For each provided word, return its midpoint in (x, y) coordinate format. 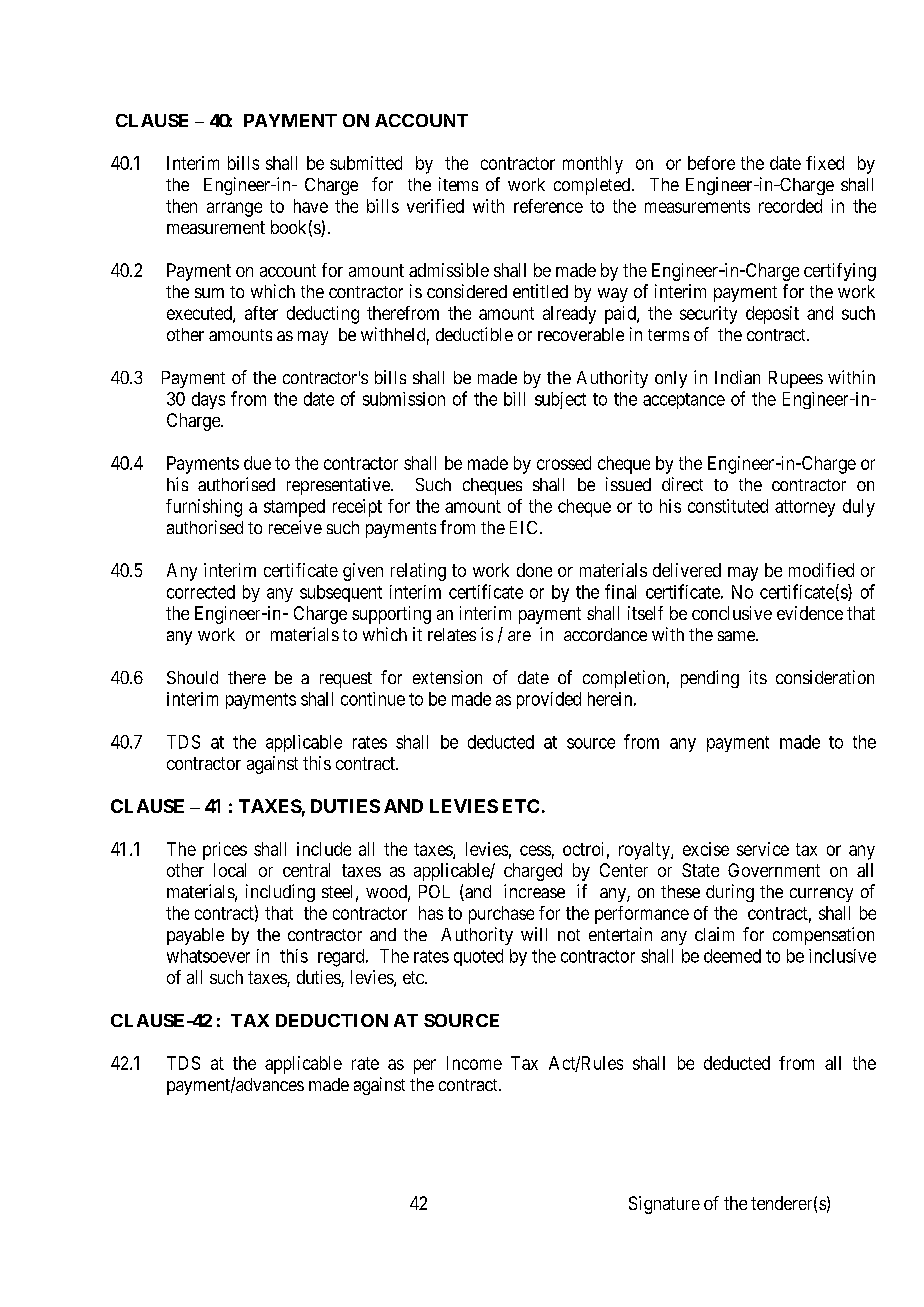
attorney (805, 508)
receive (295, 527)
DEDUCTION (332, 1020)
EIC (523, 527)
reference (548, 206)
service (763, 849)
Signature (664, 1205)
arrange (234, 209)
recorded (790, 206)
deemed (732, 956)
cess (535, 850)
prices (225, 851)
